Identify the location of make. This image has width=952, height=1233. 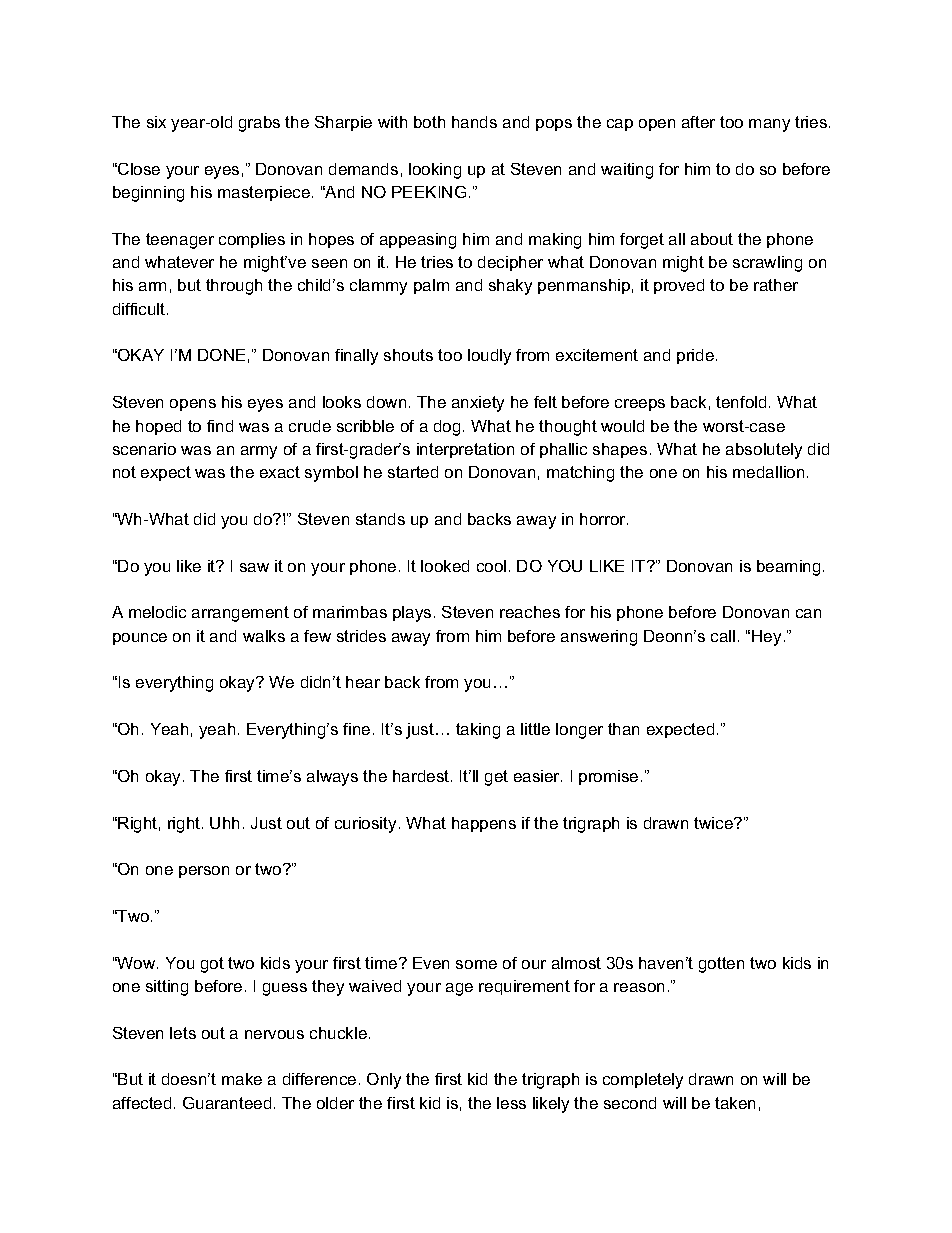
(242, 1079).
